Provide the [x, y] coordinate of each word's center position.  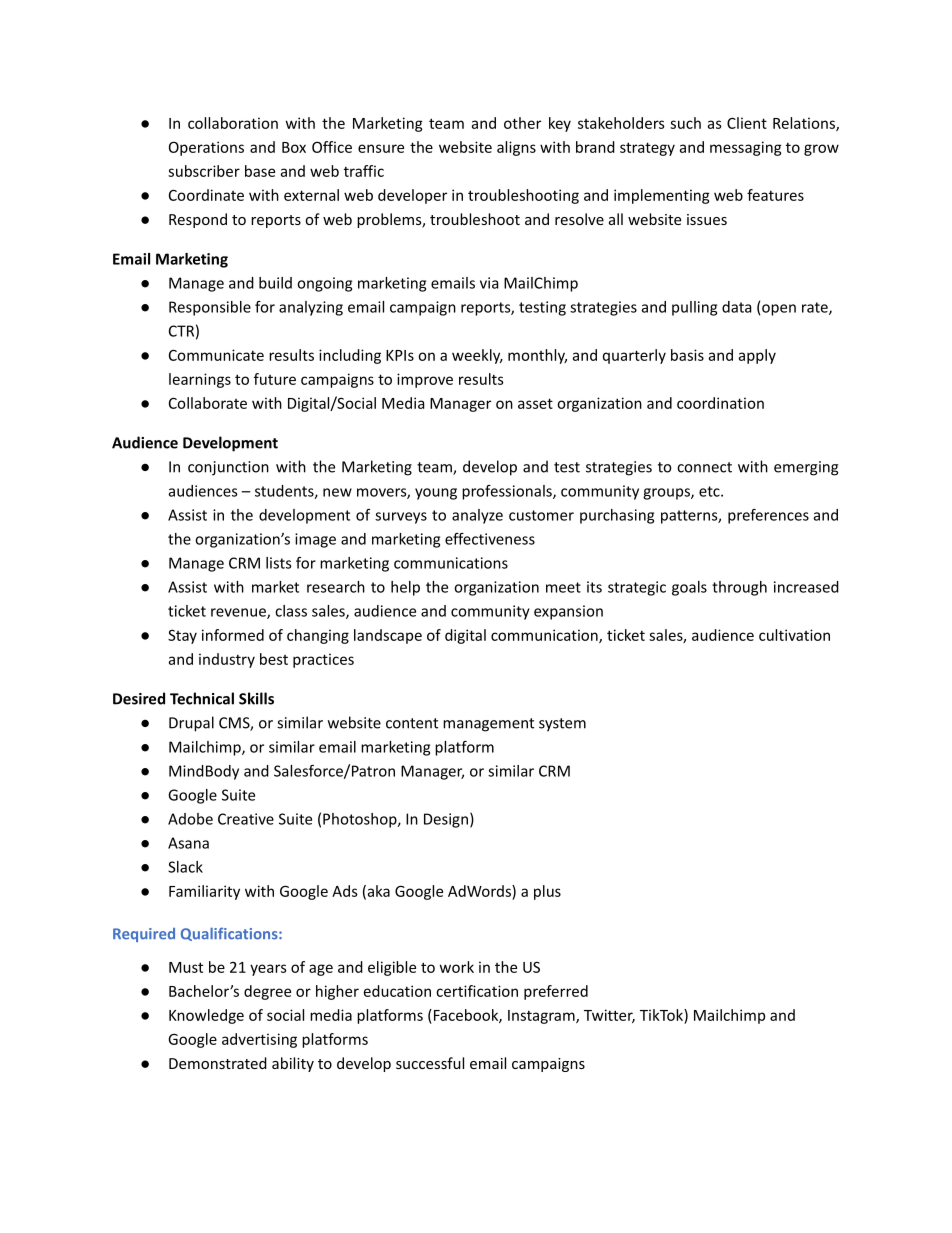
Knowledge [206, 1016]
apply [757, 356]
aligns [516, 148]
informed [233, 635]
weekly [477, 356]
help [405, 588]
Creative [246, 819]
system [562, 725]
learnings [200, 380]
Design [446, 820]
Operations [206, 148]
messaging [746, 148]
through [739, 588]
